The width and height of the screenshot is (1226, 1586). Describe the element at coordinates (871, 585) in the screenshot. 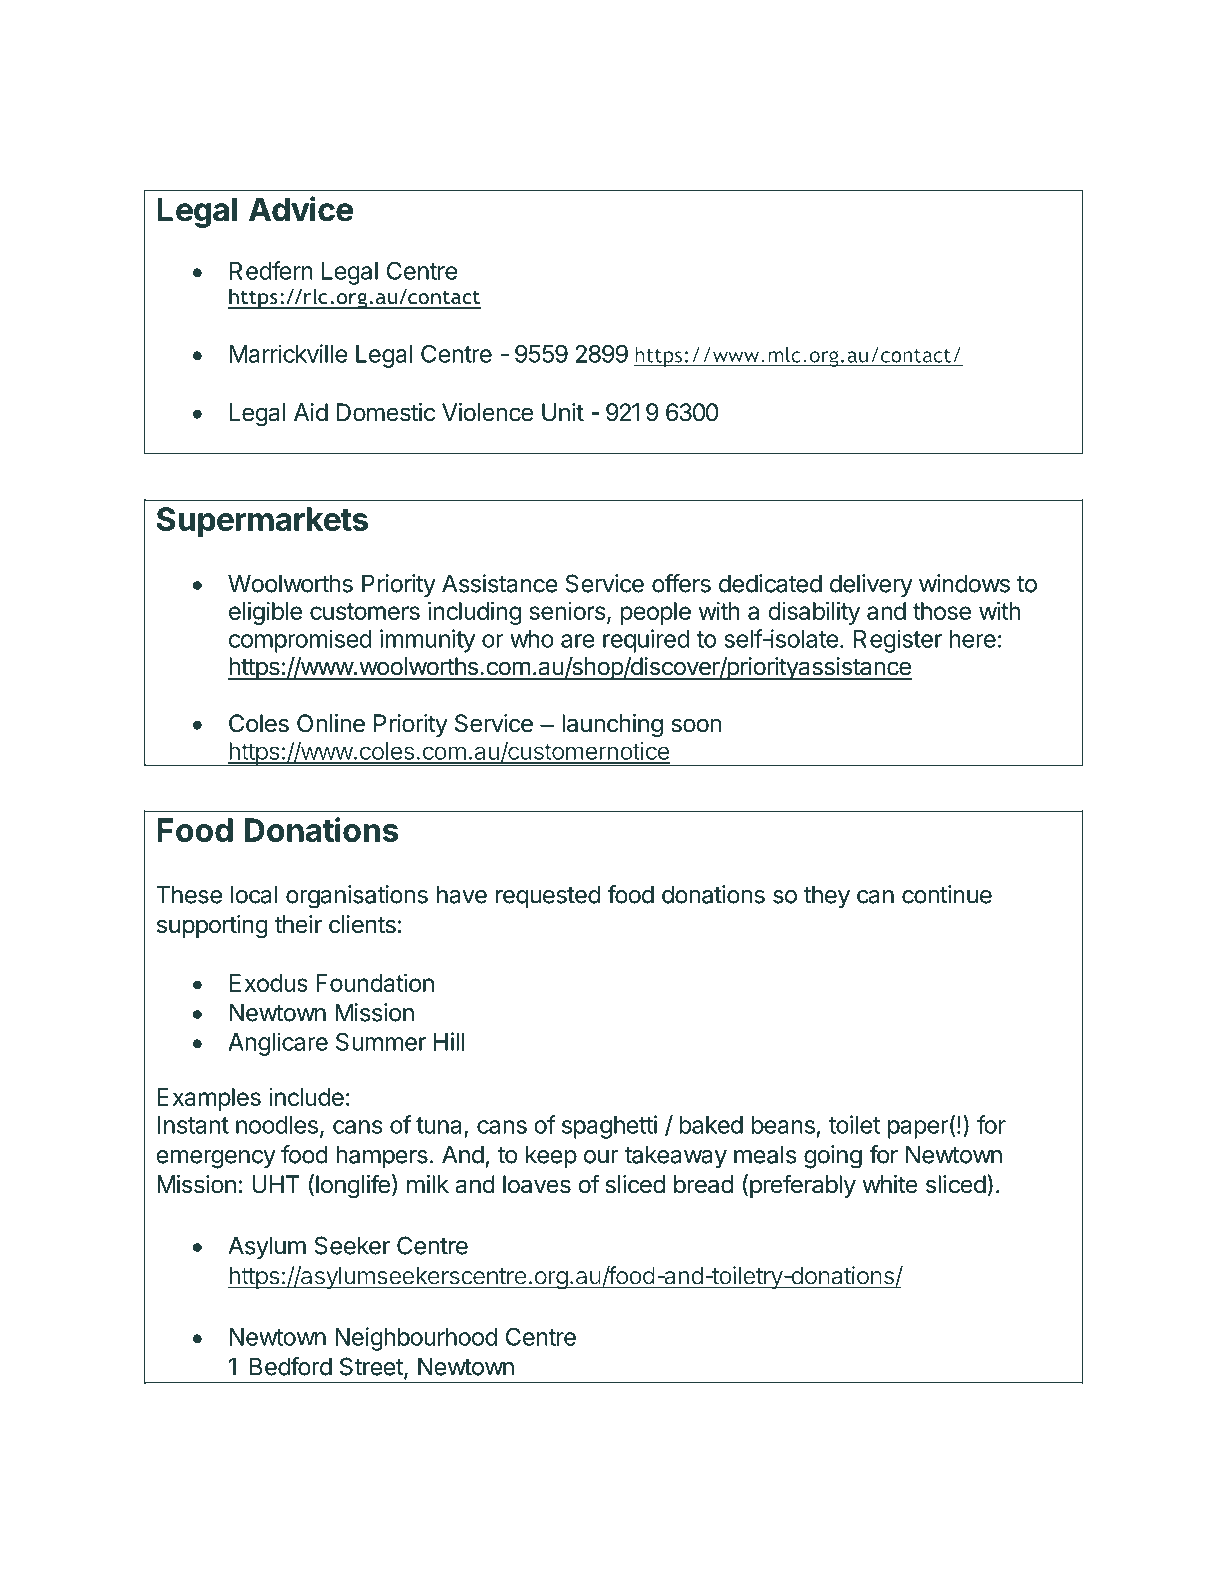

I see `delivery` at that location.
